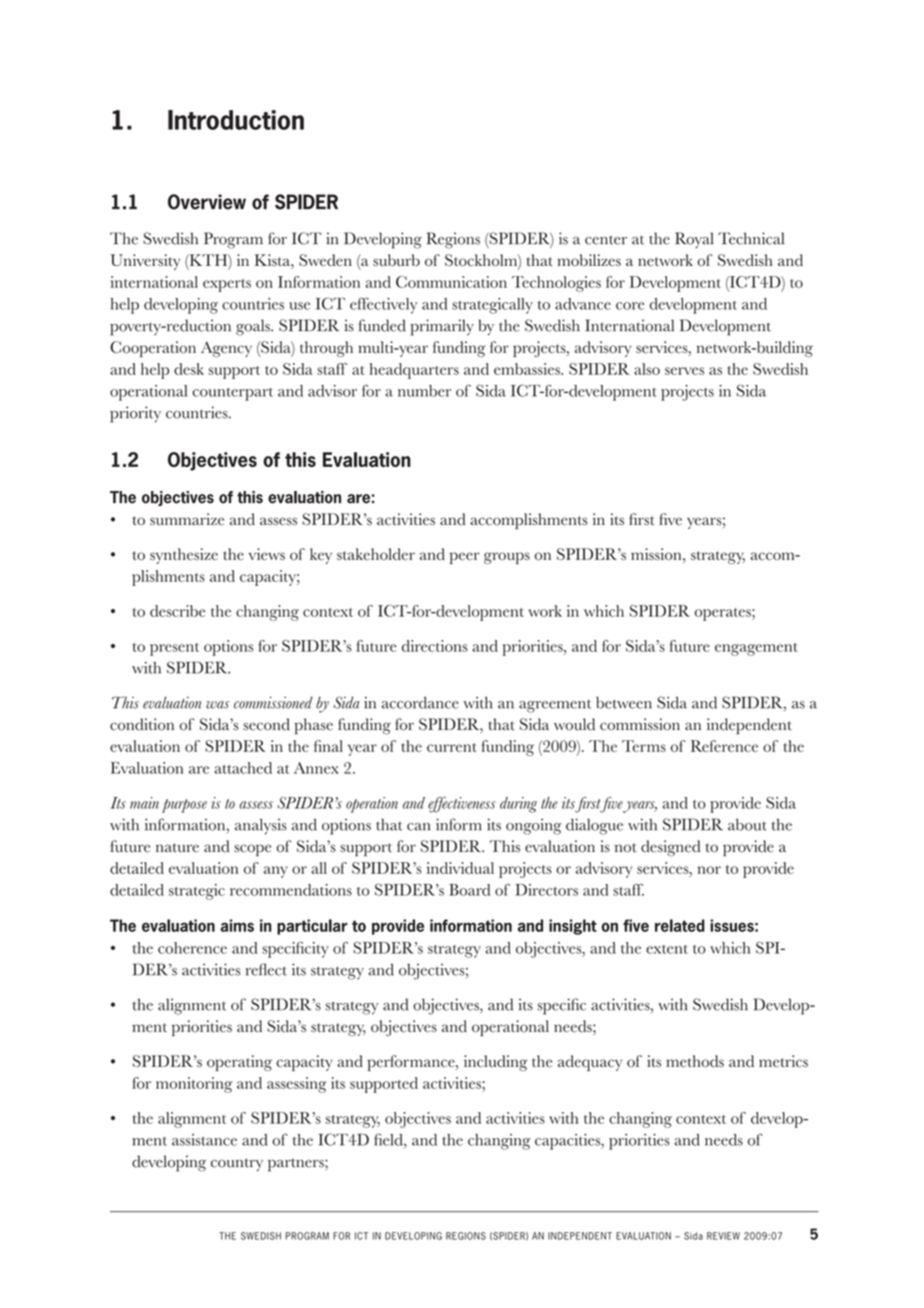 The height and width of the image is (1308, 924). Describe the element at coordinates (569, 1142) in the image. I see `capacities` at that location.
